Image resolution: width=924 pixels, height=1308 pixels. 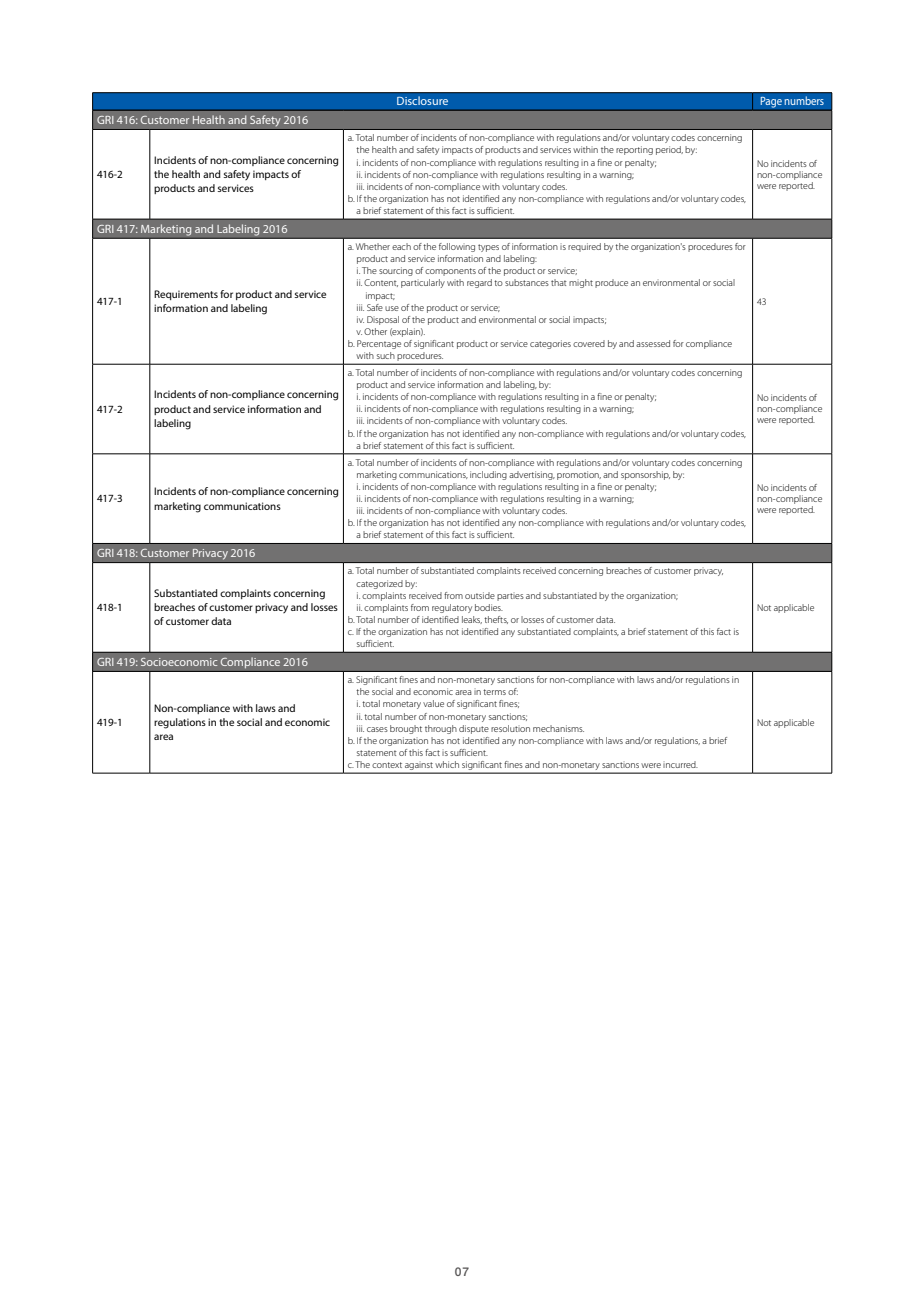 I want to click on cases, so click(x=377, y=729).
